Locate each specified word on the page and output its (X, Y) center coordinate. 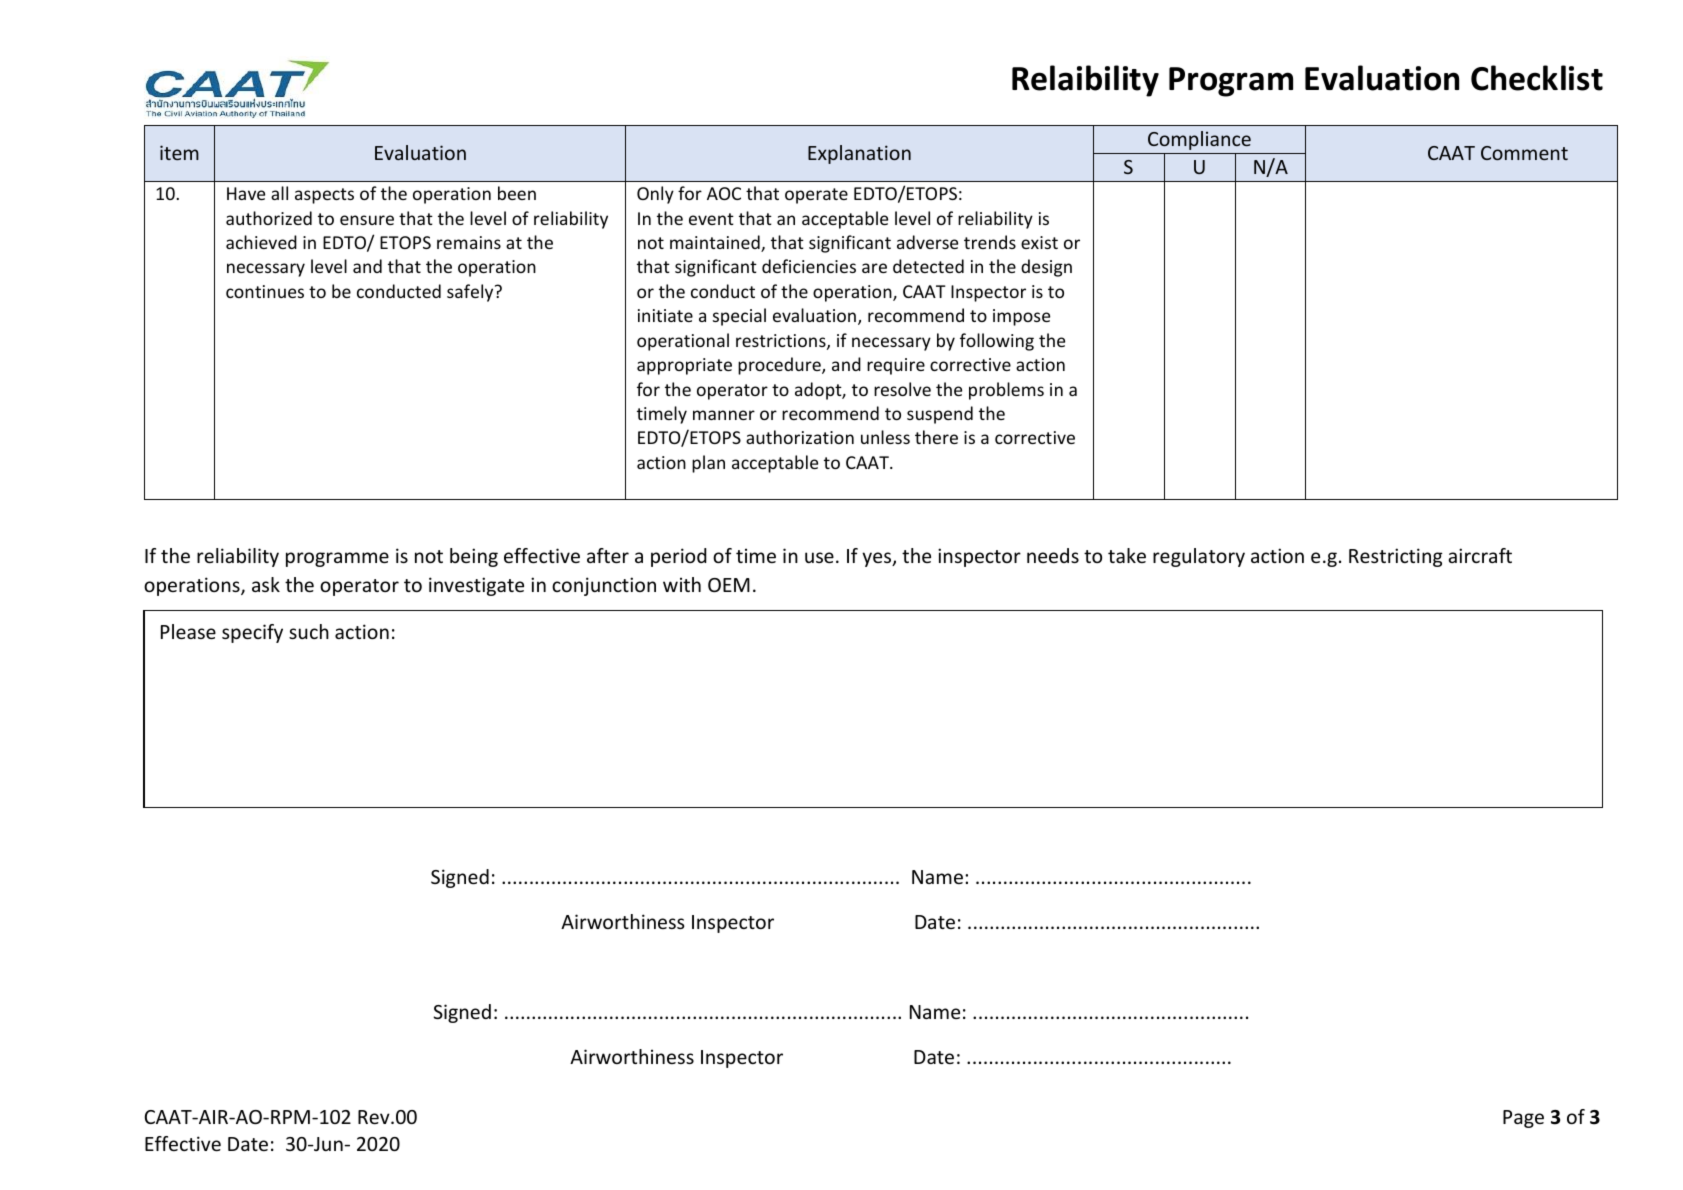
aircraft (1480, 555)
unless (885, 437)
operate (816, 196)
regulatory (1199, 557)
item (179, 152)
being (474, 557)
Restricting (1396, 557)
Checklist (1537, 78)
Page (1523, 1119)
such (309, 631)
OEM (729, 585)
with (682, 584)
